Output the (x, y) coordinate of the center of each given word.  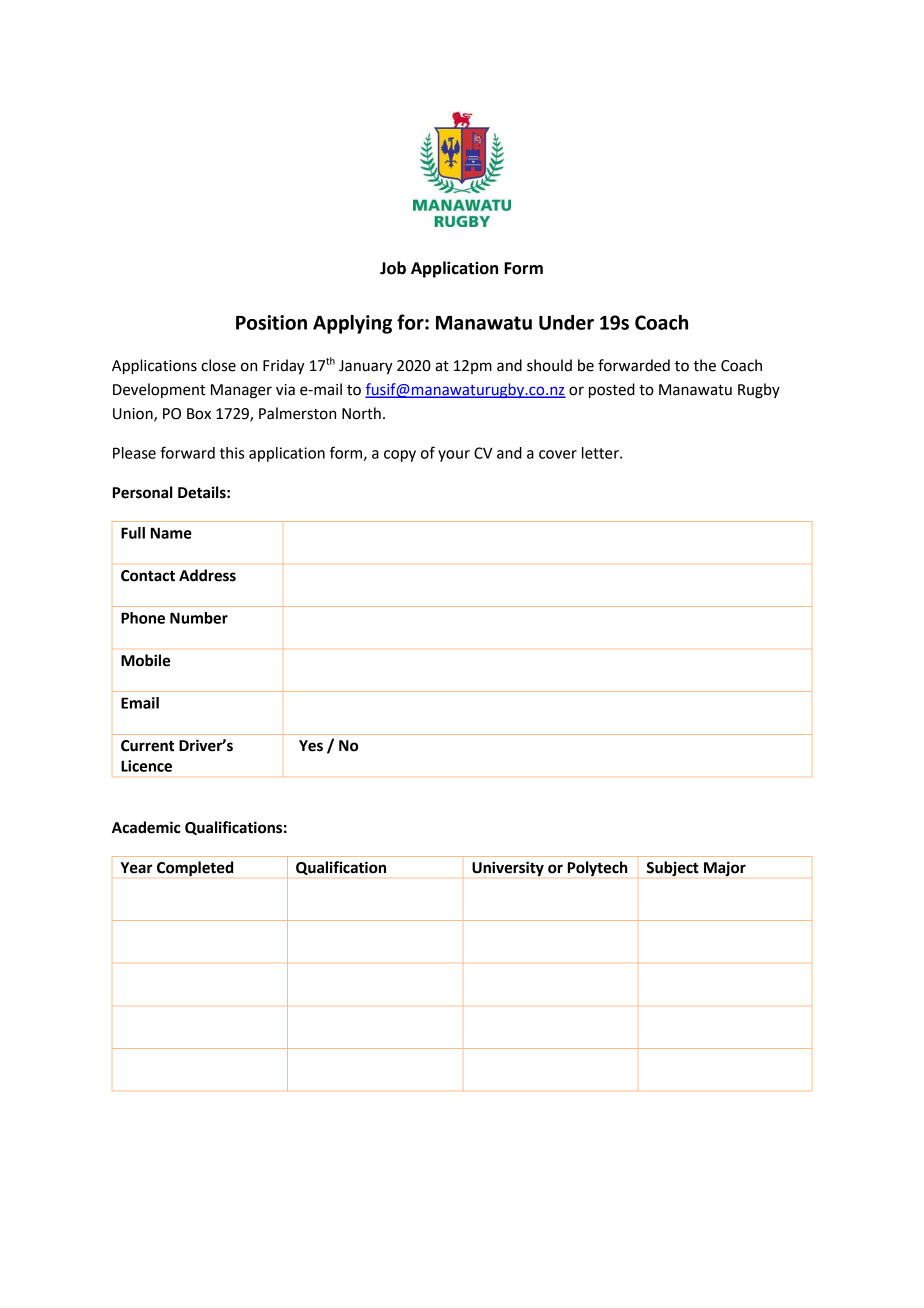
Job (393, 268)
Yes (311, 746)
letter (601, 453)
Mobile (145, 660)
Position (271, 322)
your (454, 456)
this (232, 453)
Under (566, 322)
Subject (673, 869)
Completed (195, 869)
